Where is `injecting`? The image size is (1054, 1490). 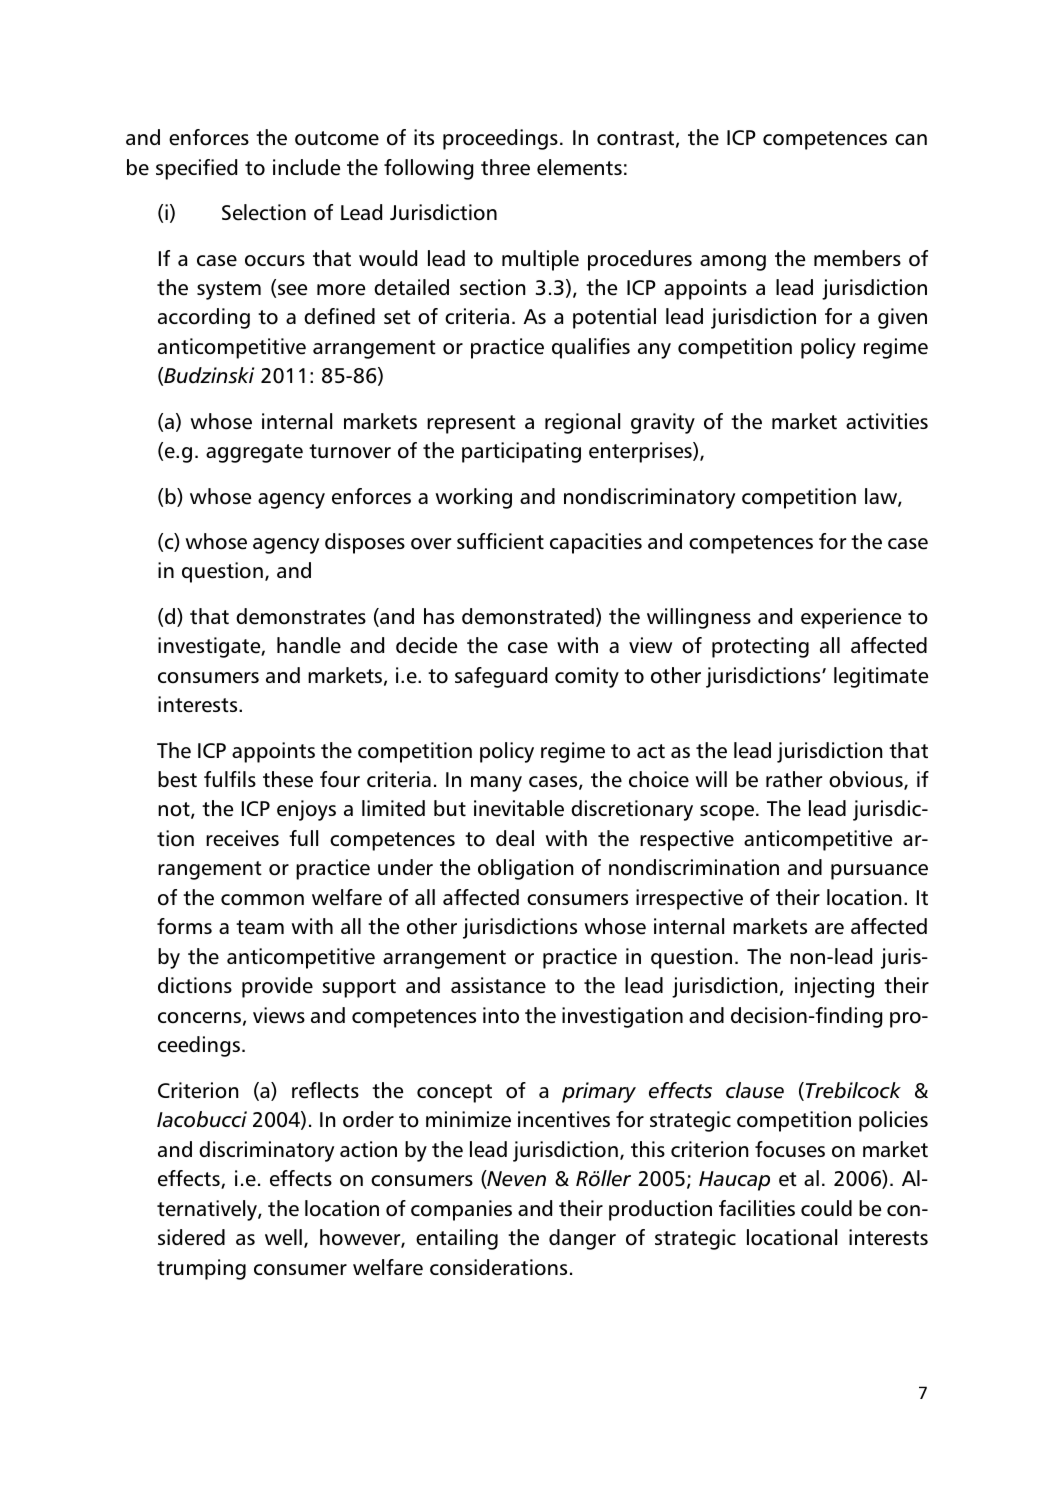
injecting is located at coordinates (834, 987).
